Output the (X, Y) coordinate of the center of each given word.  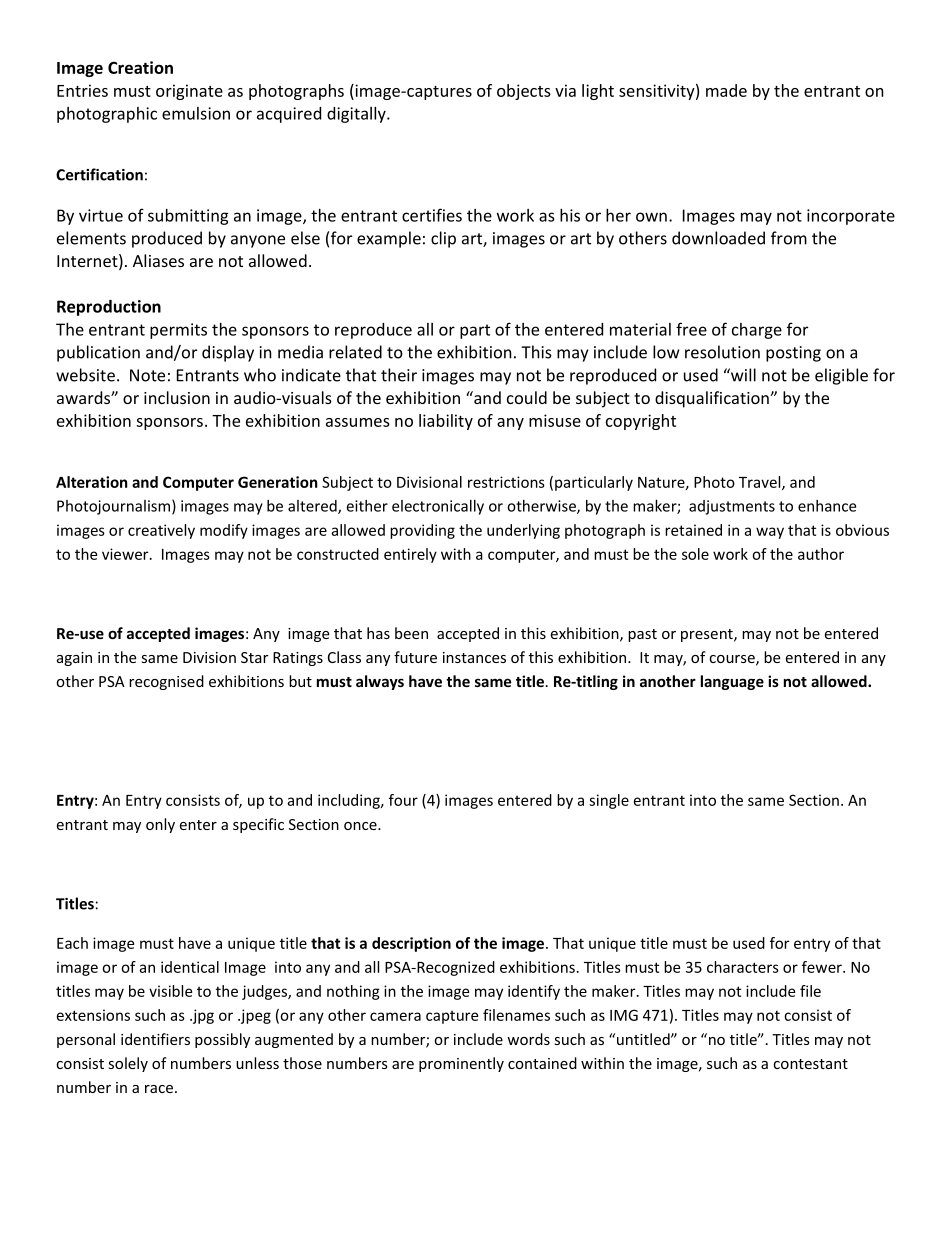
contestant (810, 1064)
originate (189, 92)
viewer (126, 554)
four (403, 800)
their (399, 375)
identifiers (155, 1039)
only (160, 825)
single (609, 801)
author (821, 554)
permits (178, 331)
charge (757, 331)
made (726, 90)
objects (524, 92)
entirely (410, 555)
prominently (461, 1064)
